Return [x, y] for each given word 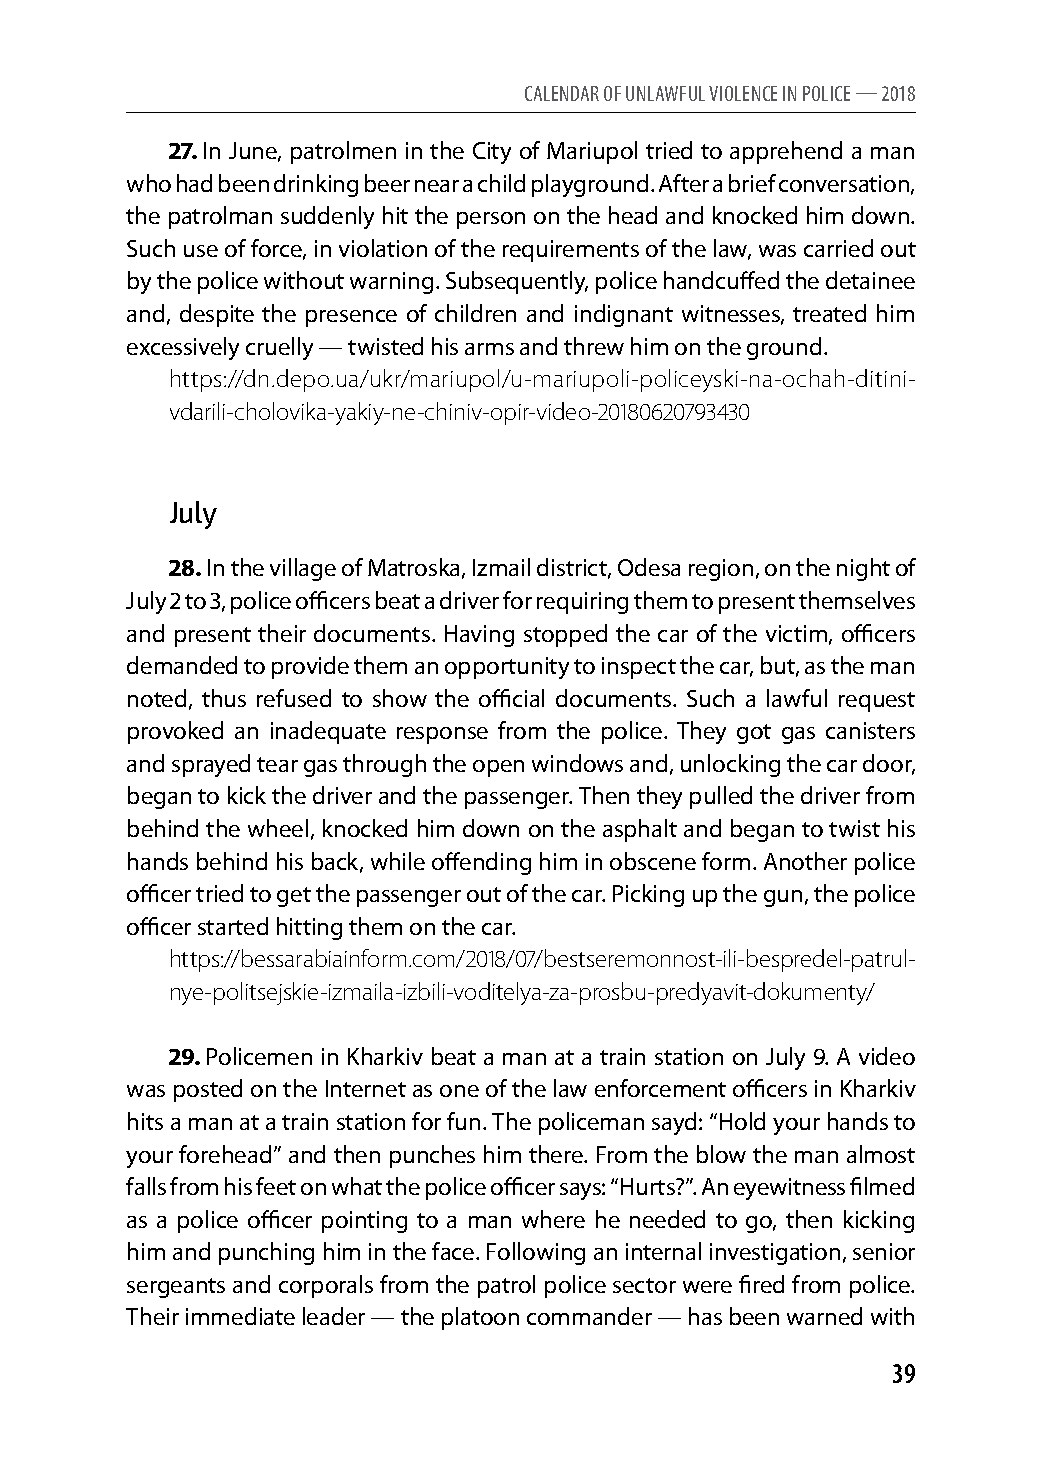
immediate [240, 1316]
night [863, 569]
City [492, 153]
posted [208, 1090]
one [459, 1091]
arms [489, 349]
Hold [742, 1121]
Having [479, 636]
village [303, 569]
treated [829, 313]
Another [805, 861]
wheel [278, 828]
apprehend [786, 152]
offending [481, 863]
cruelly [279, 348]
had [194, 183]
